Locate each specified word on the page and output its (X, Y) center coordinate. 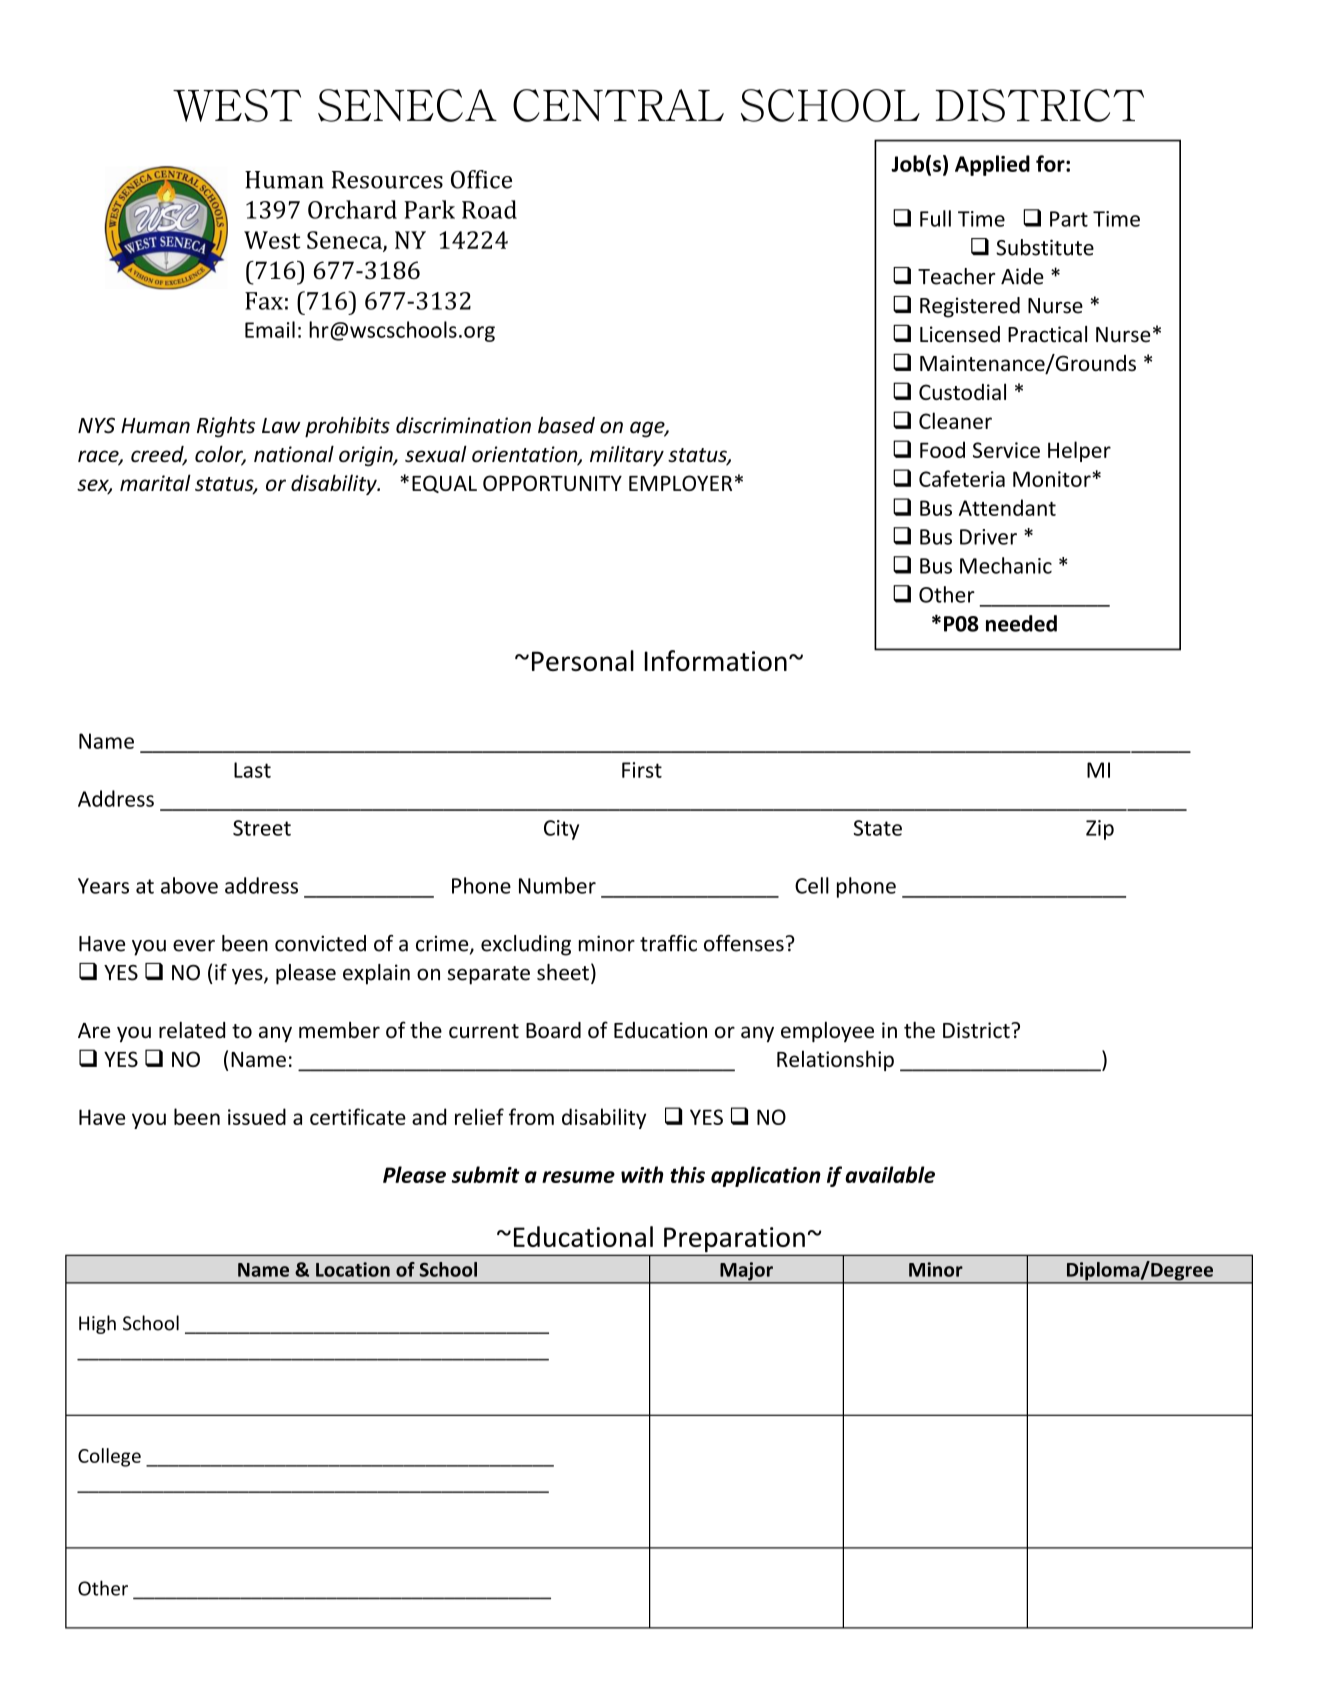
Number (557, 885)
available (890, 1174)
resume (578, 1177)
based (566, 425)
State (878, 828)
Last (252, 770)
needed (1021, 623)
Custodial (962, 391)
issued (257, 1116)
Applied (992, 165)
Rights (226, 427)
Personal (583, 660)
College (109, 1457)
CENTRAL (618, 105)
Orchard (352, 209)
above (189, 885)
